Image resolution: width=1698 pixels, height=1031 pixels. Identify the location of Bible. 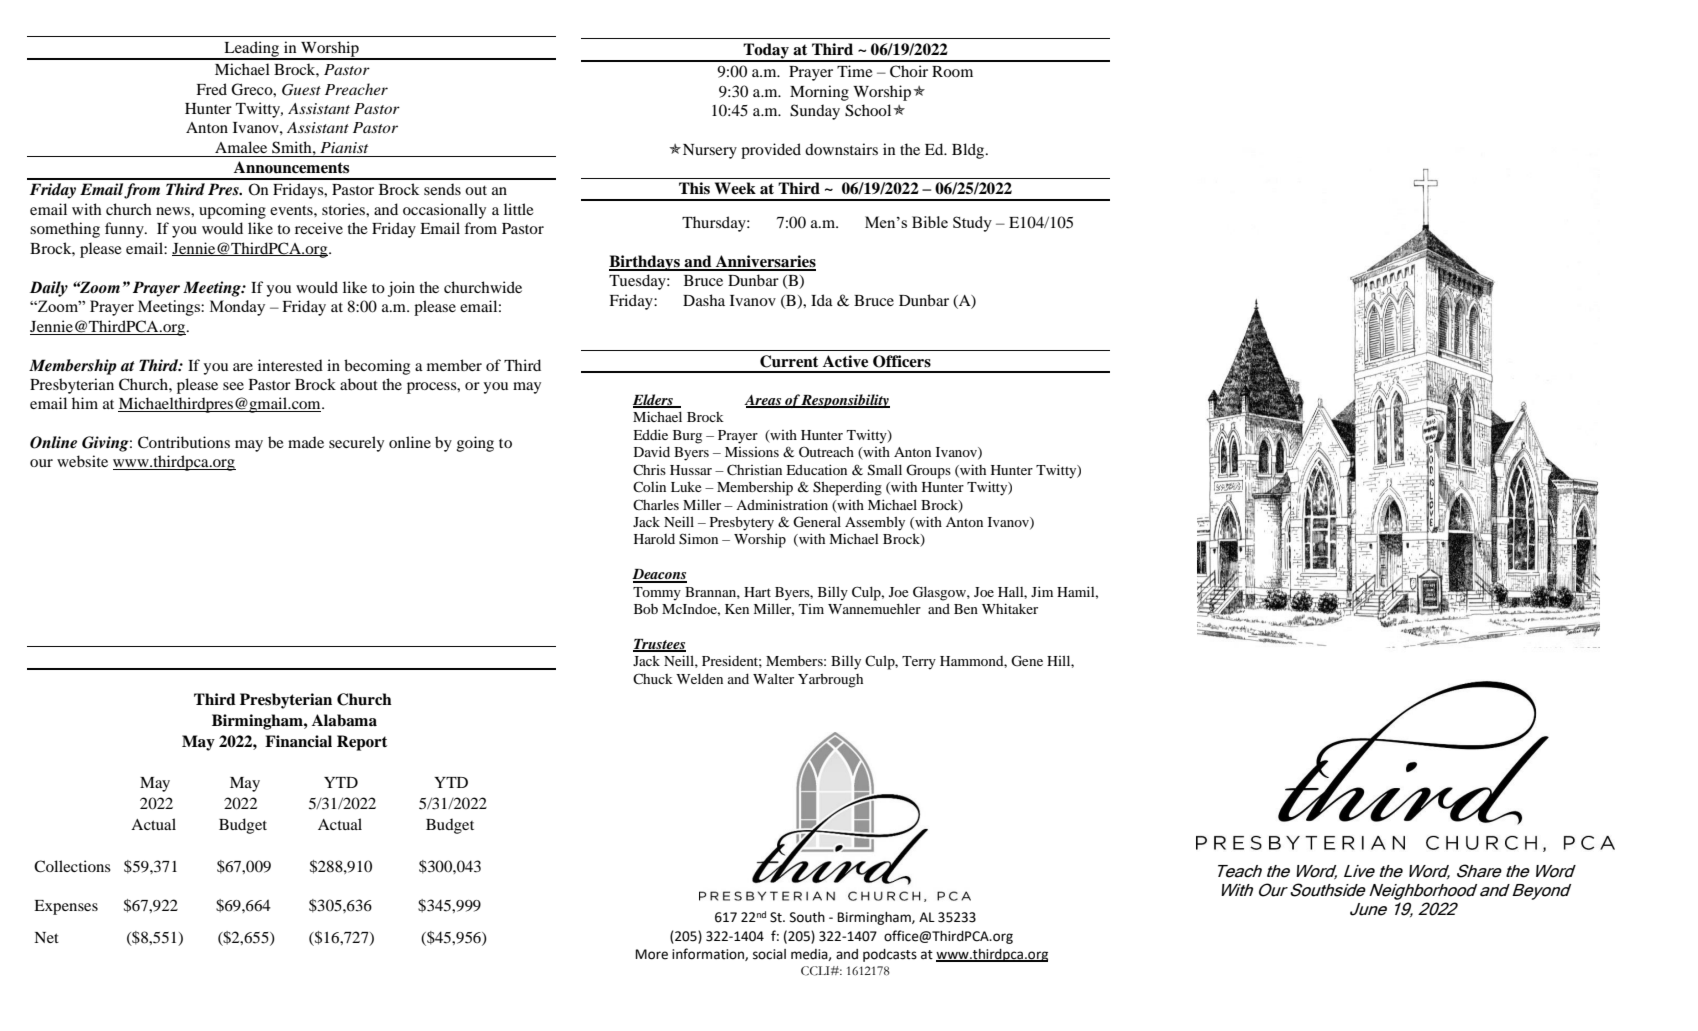
(930, 222).
